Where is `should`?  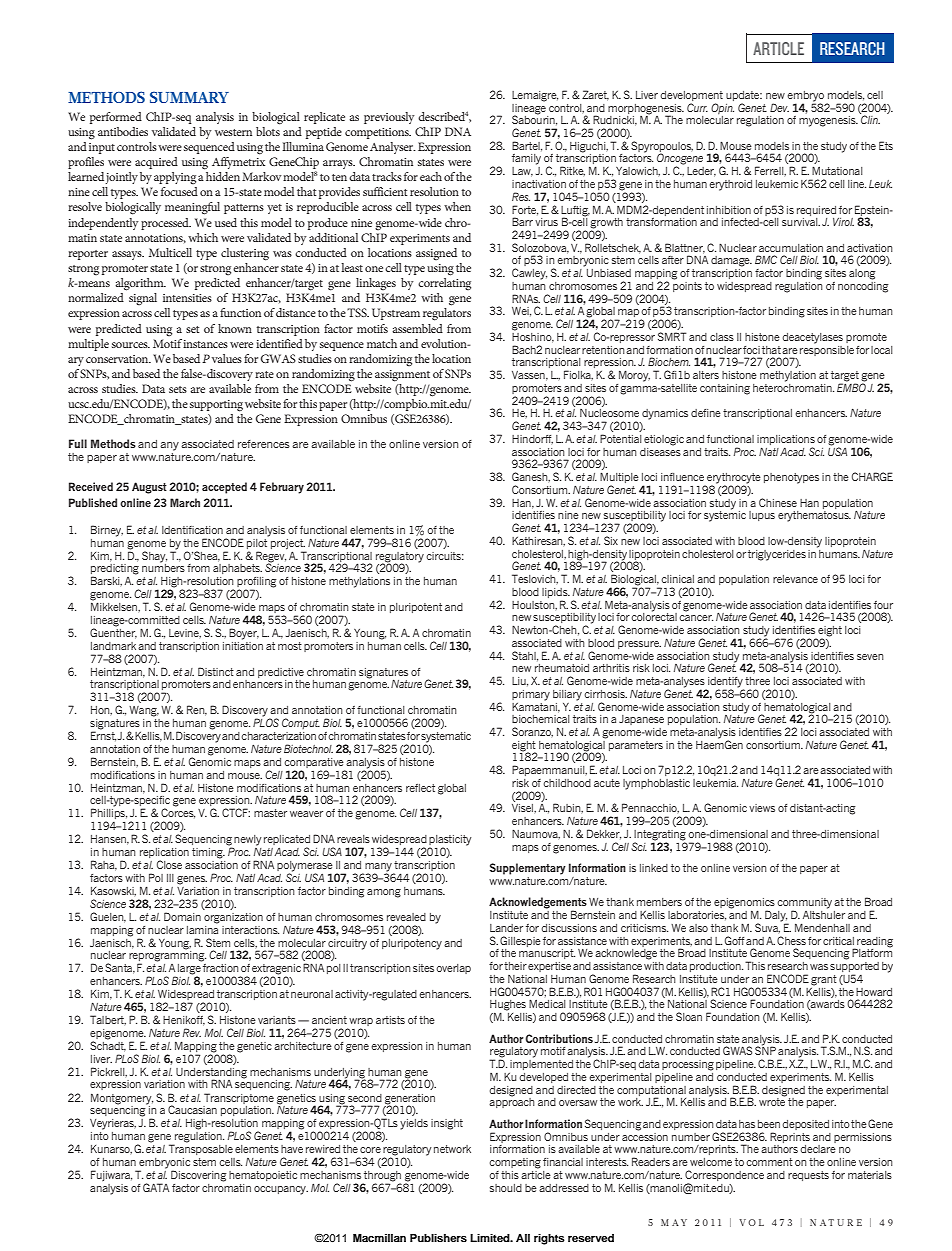 should is located at coordinates (505, 1188).
